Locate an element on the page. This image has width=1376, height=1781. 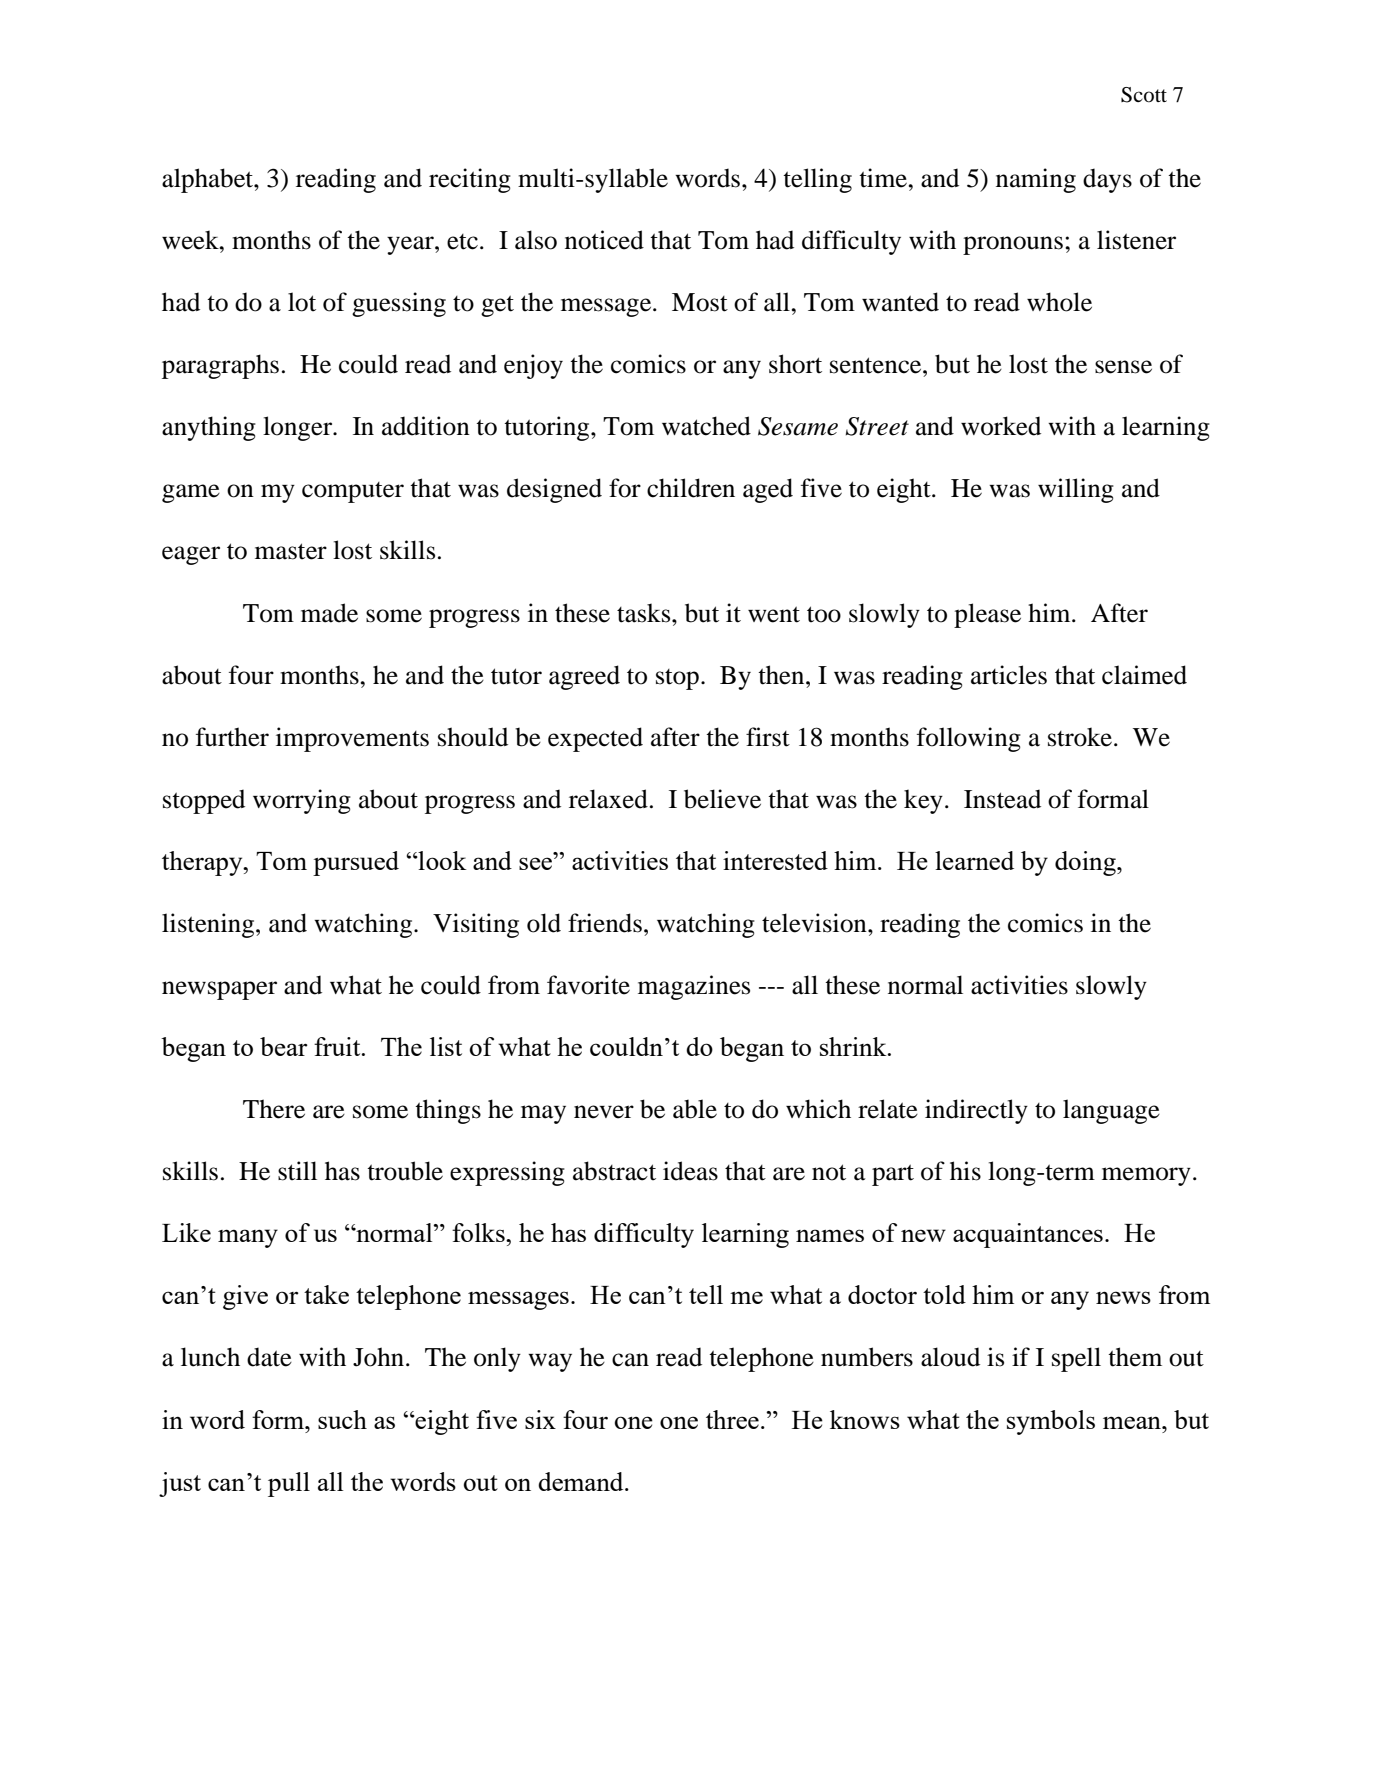
magazines is located at coordinates (694, 987).
